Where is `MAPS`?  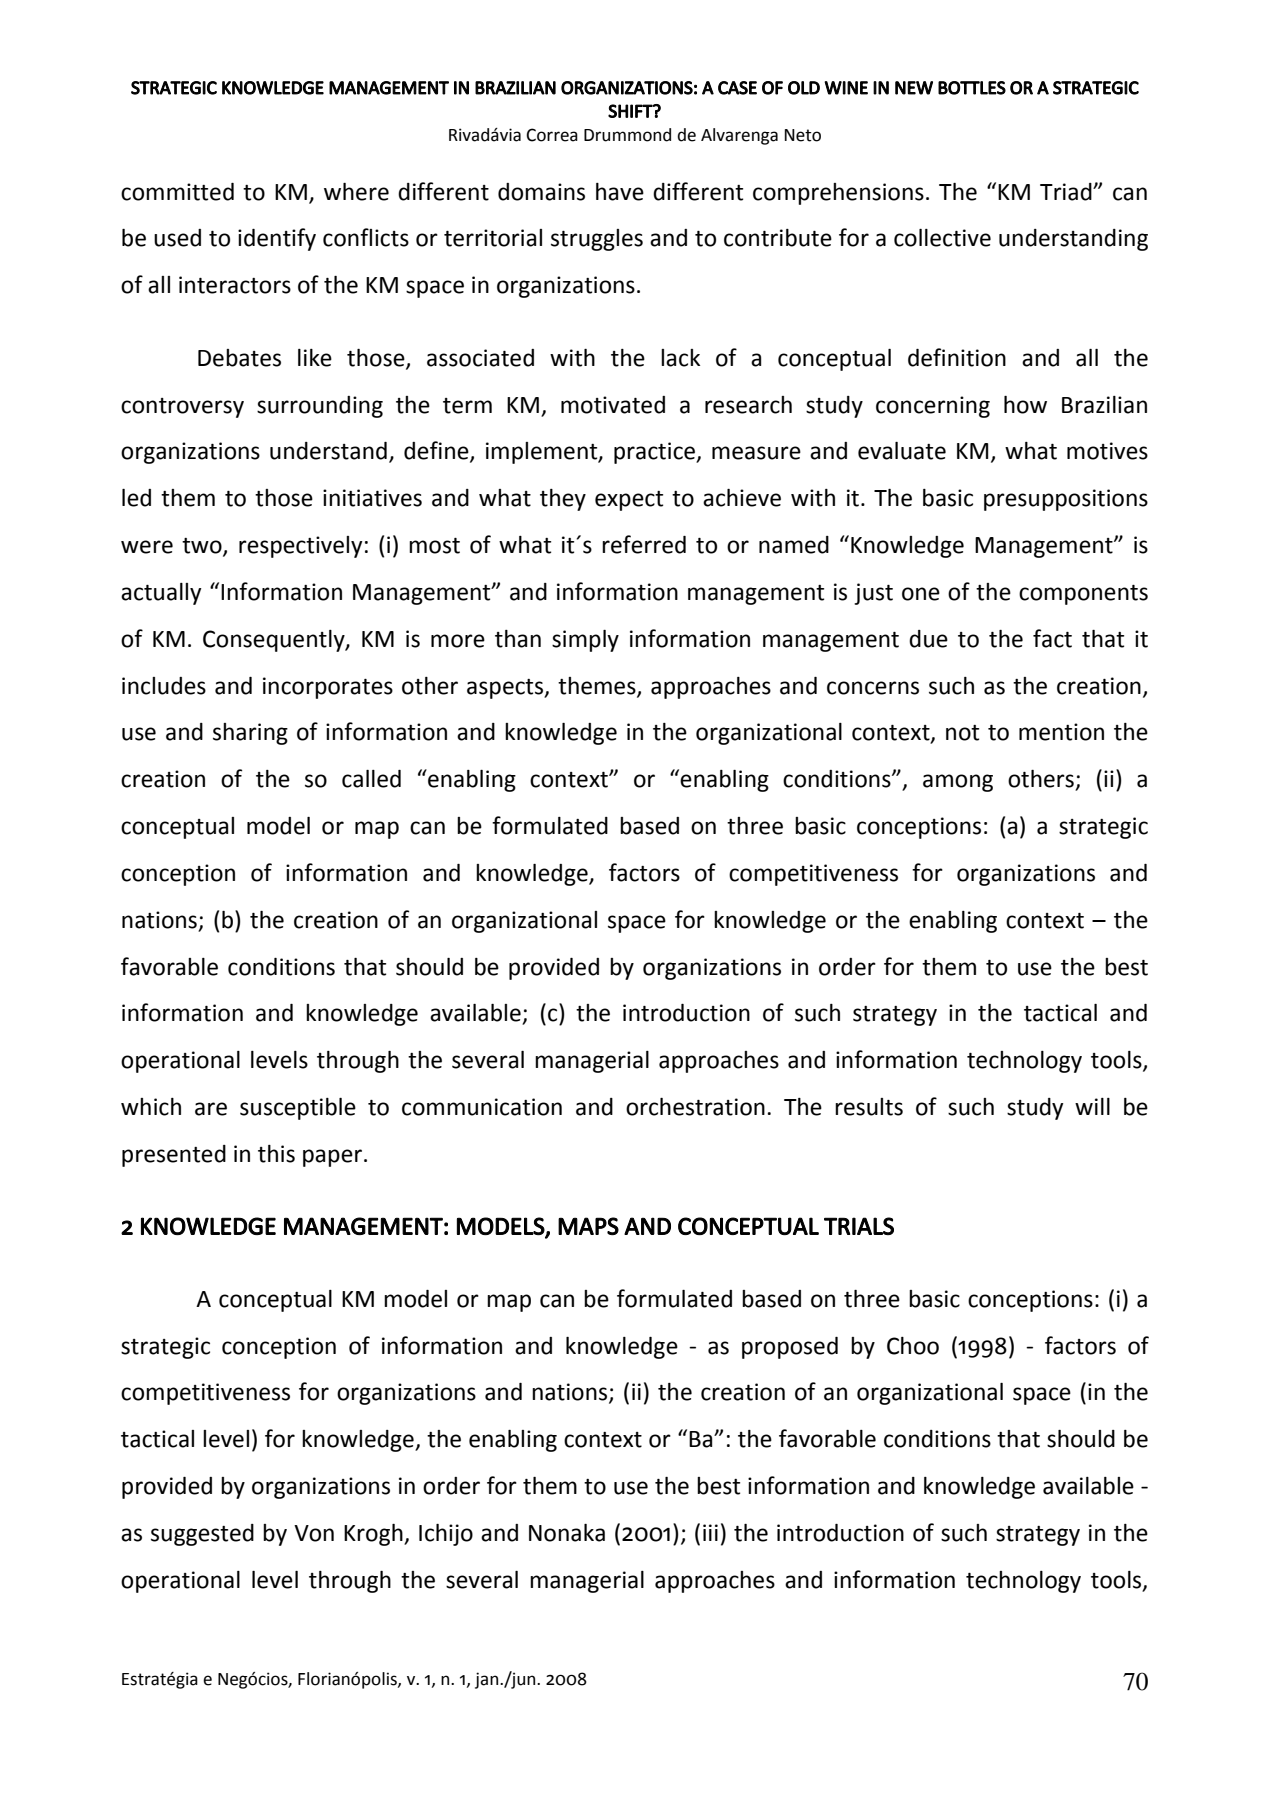
MAPS is located at coordinates (588, 1226).
